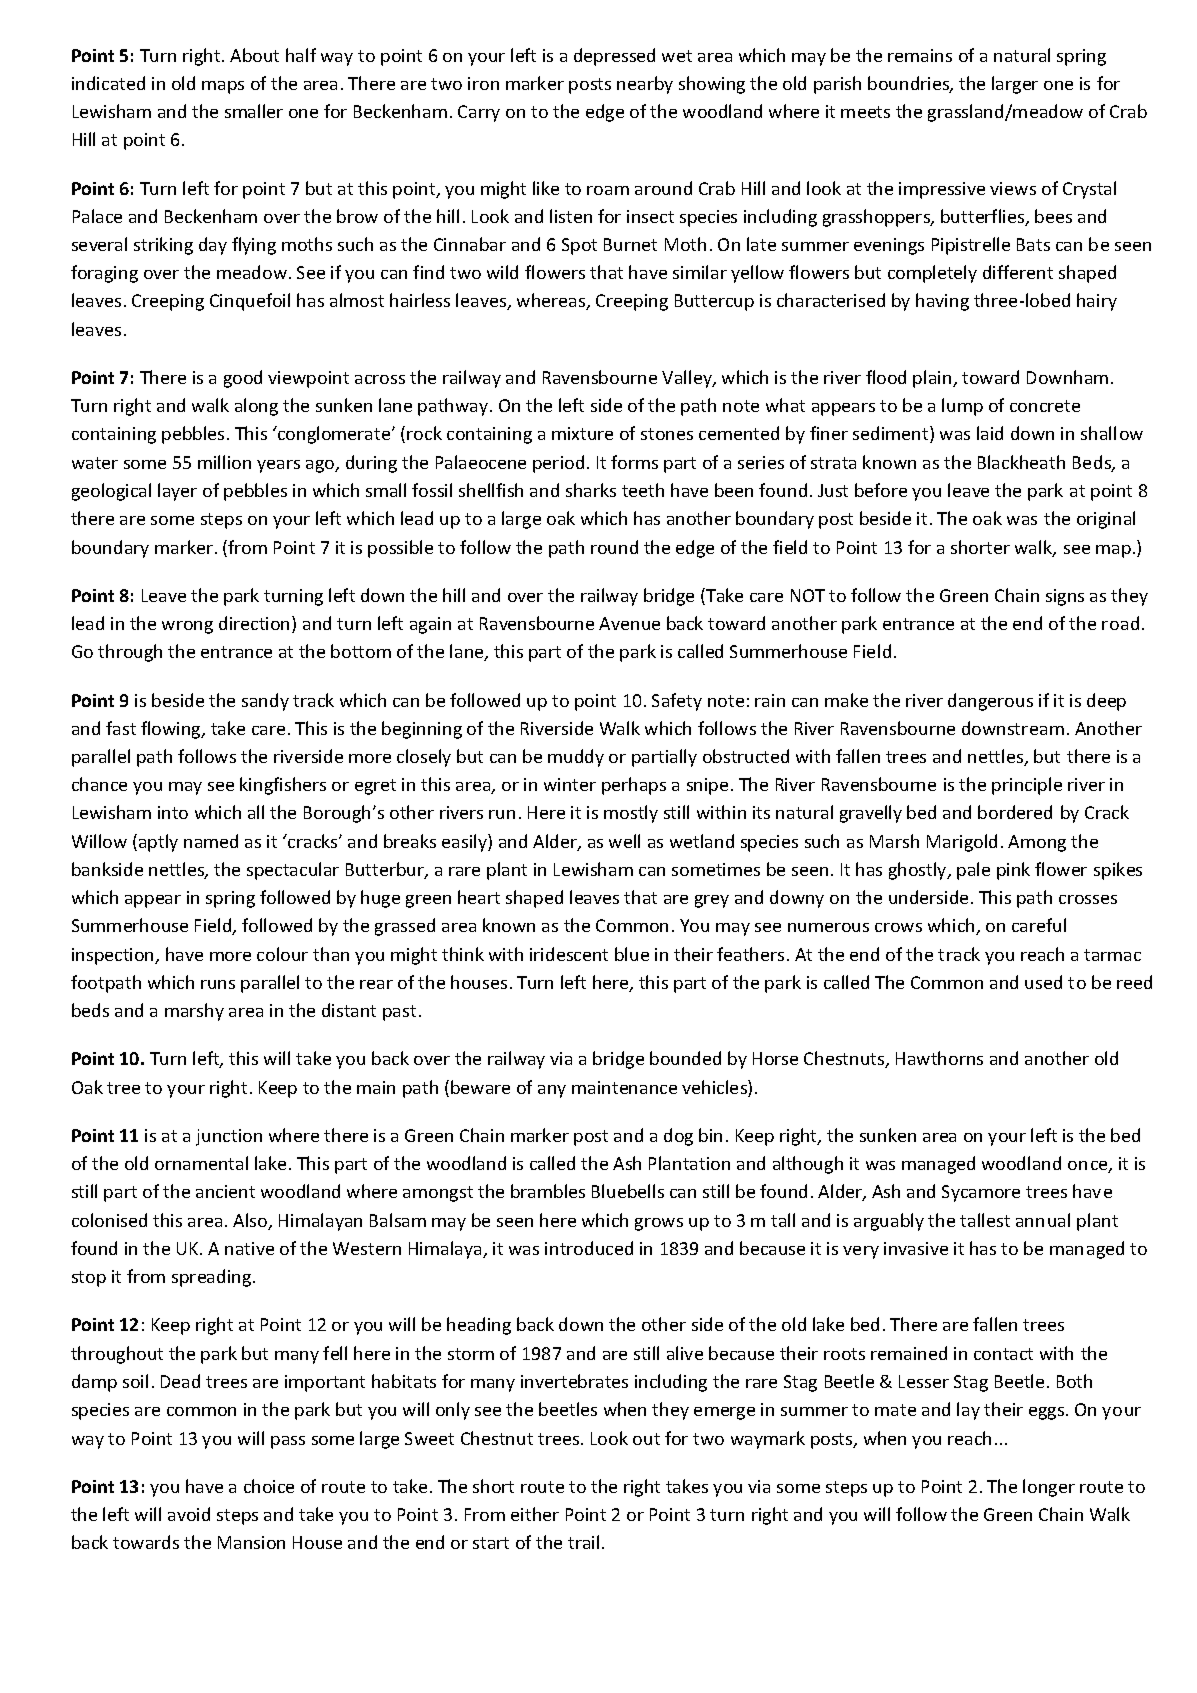  Describe the element at coordinates (1045, 406) in the screenshot. I see `concrete` at that location.
